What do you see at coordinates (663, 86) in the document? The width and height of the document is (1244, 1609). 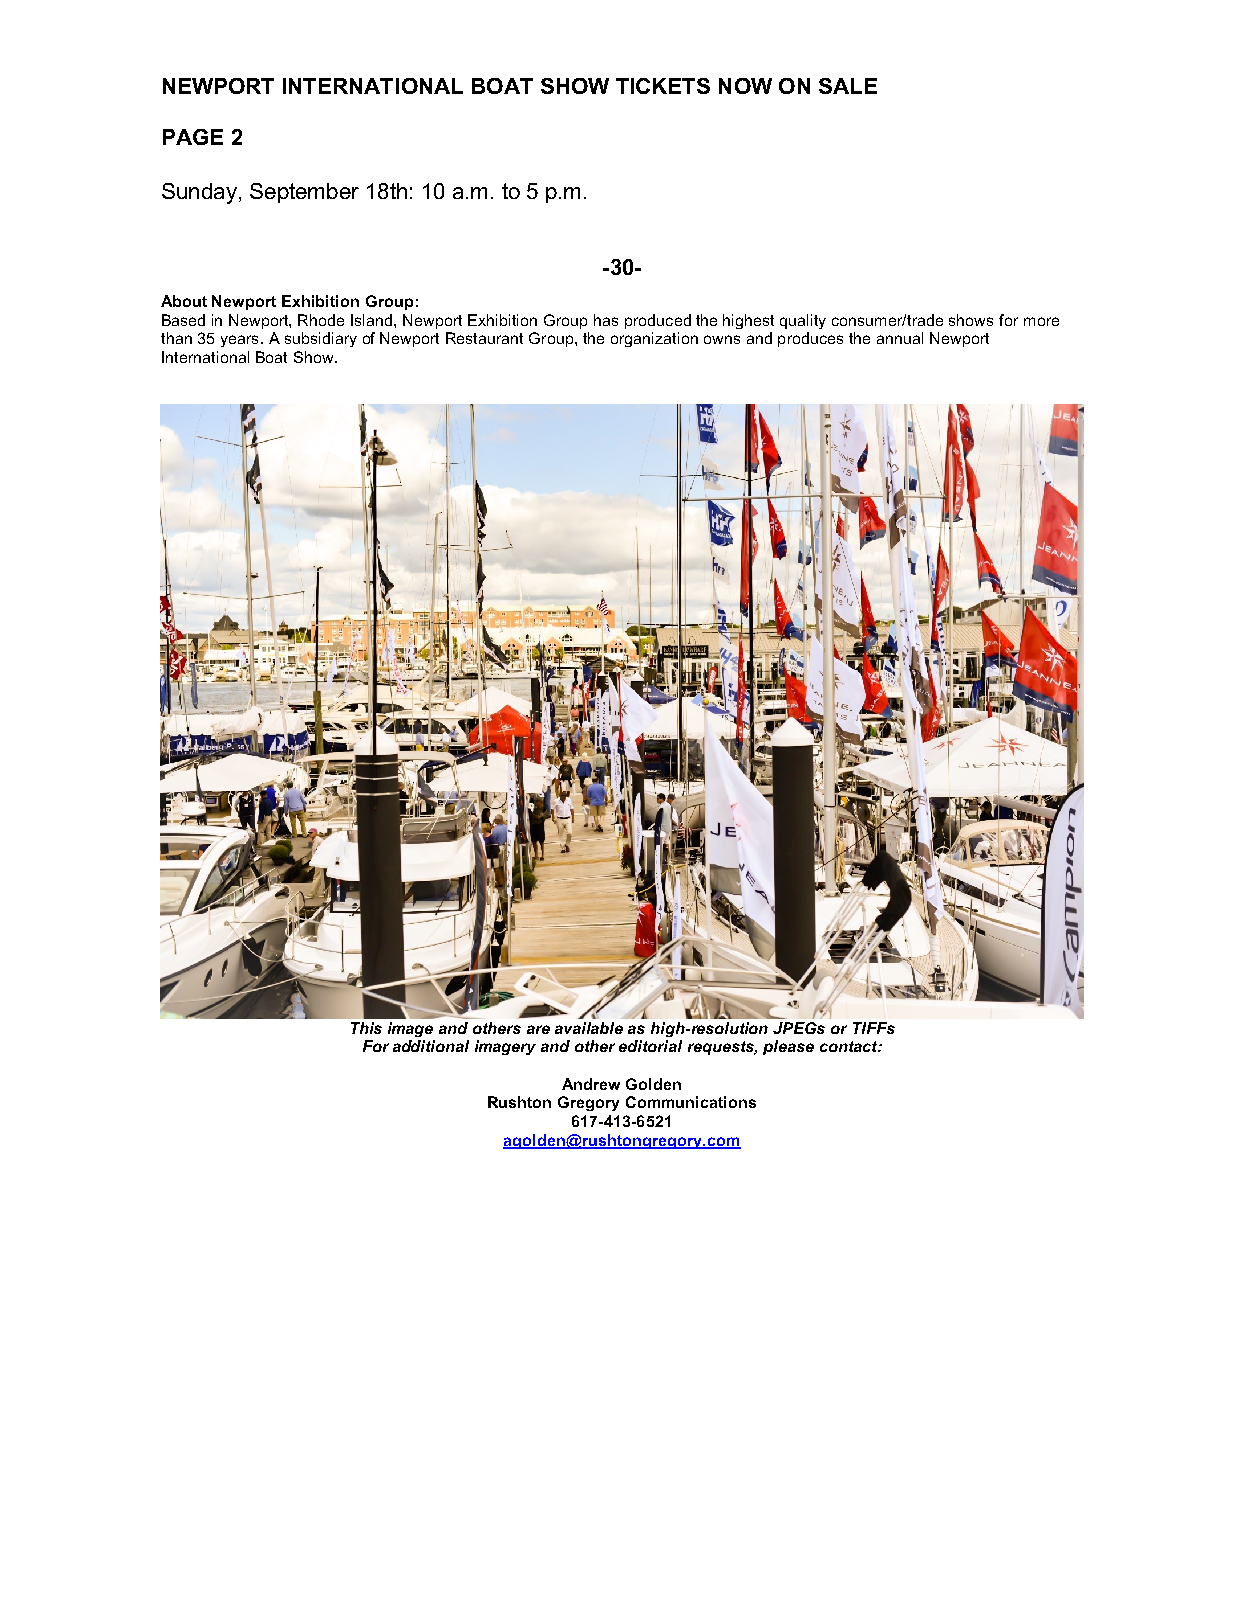 I see `TICKETS` at bounding box center [663, 86].
